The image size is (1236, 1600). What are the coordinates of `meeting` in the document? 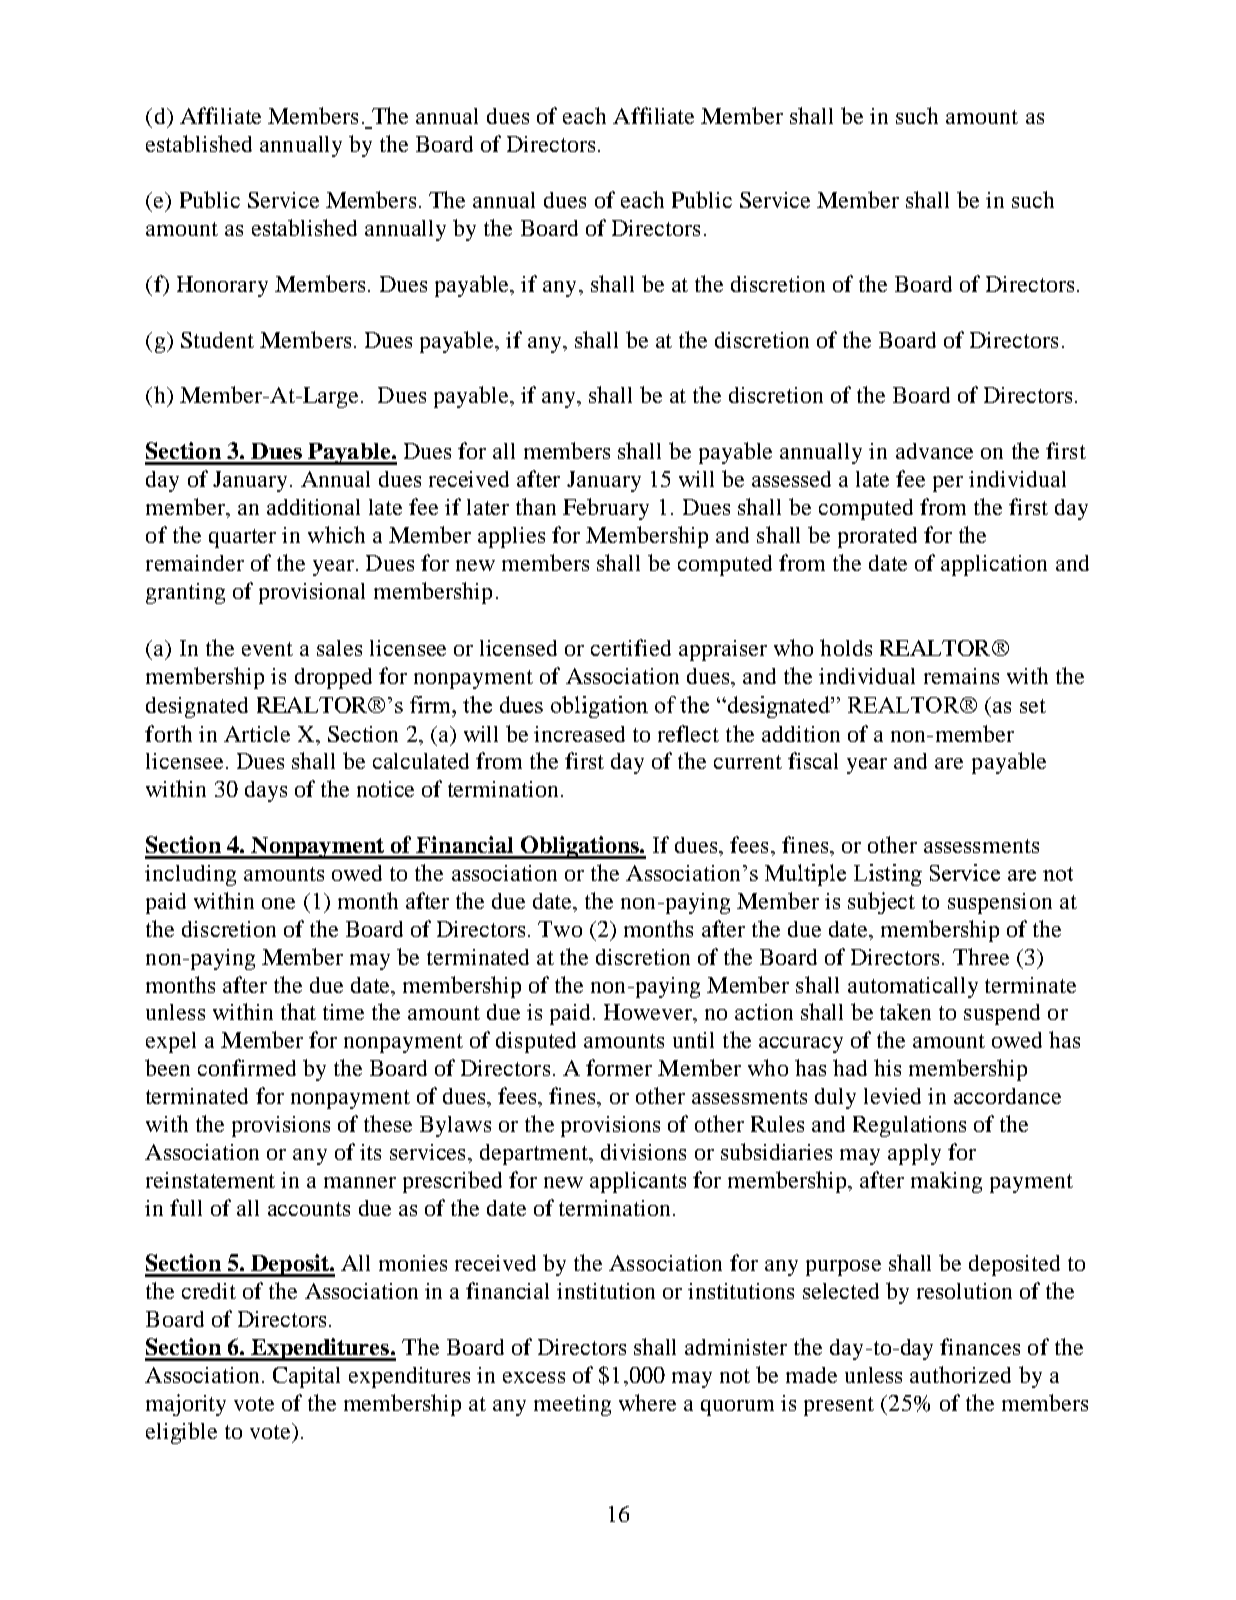 It's located at (572, 1405).
